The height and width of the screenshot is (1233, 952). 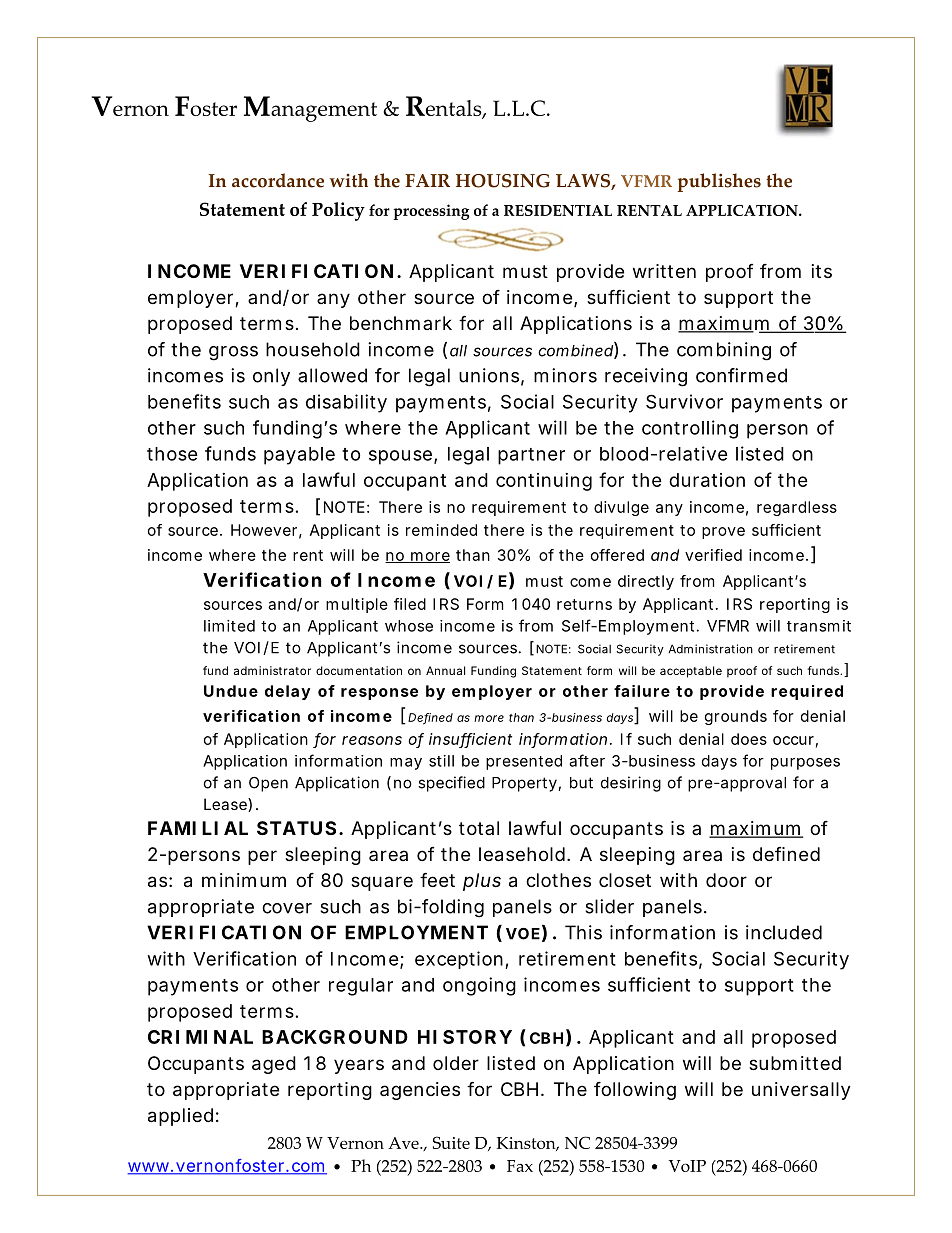 I want to click on publishes, so click(x=719, y=182).
